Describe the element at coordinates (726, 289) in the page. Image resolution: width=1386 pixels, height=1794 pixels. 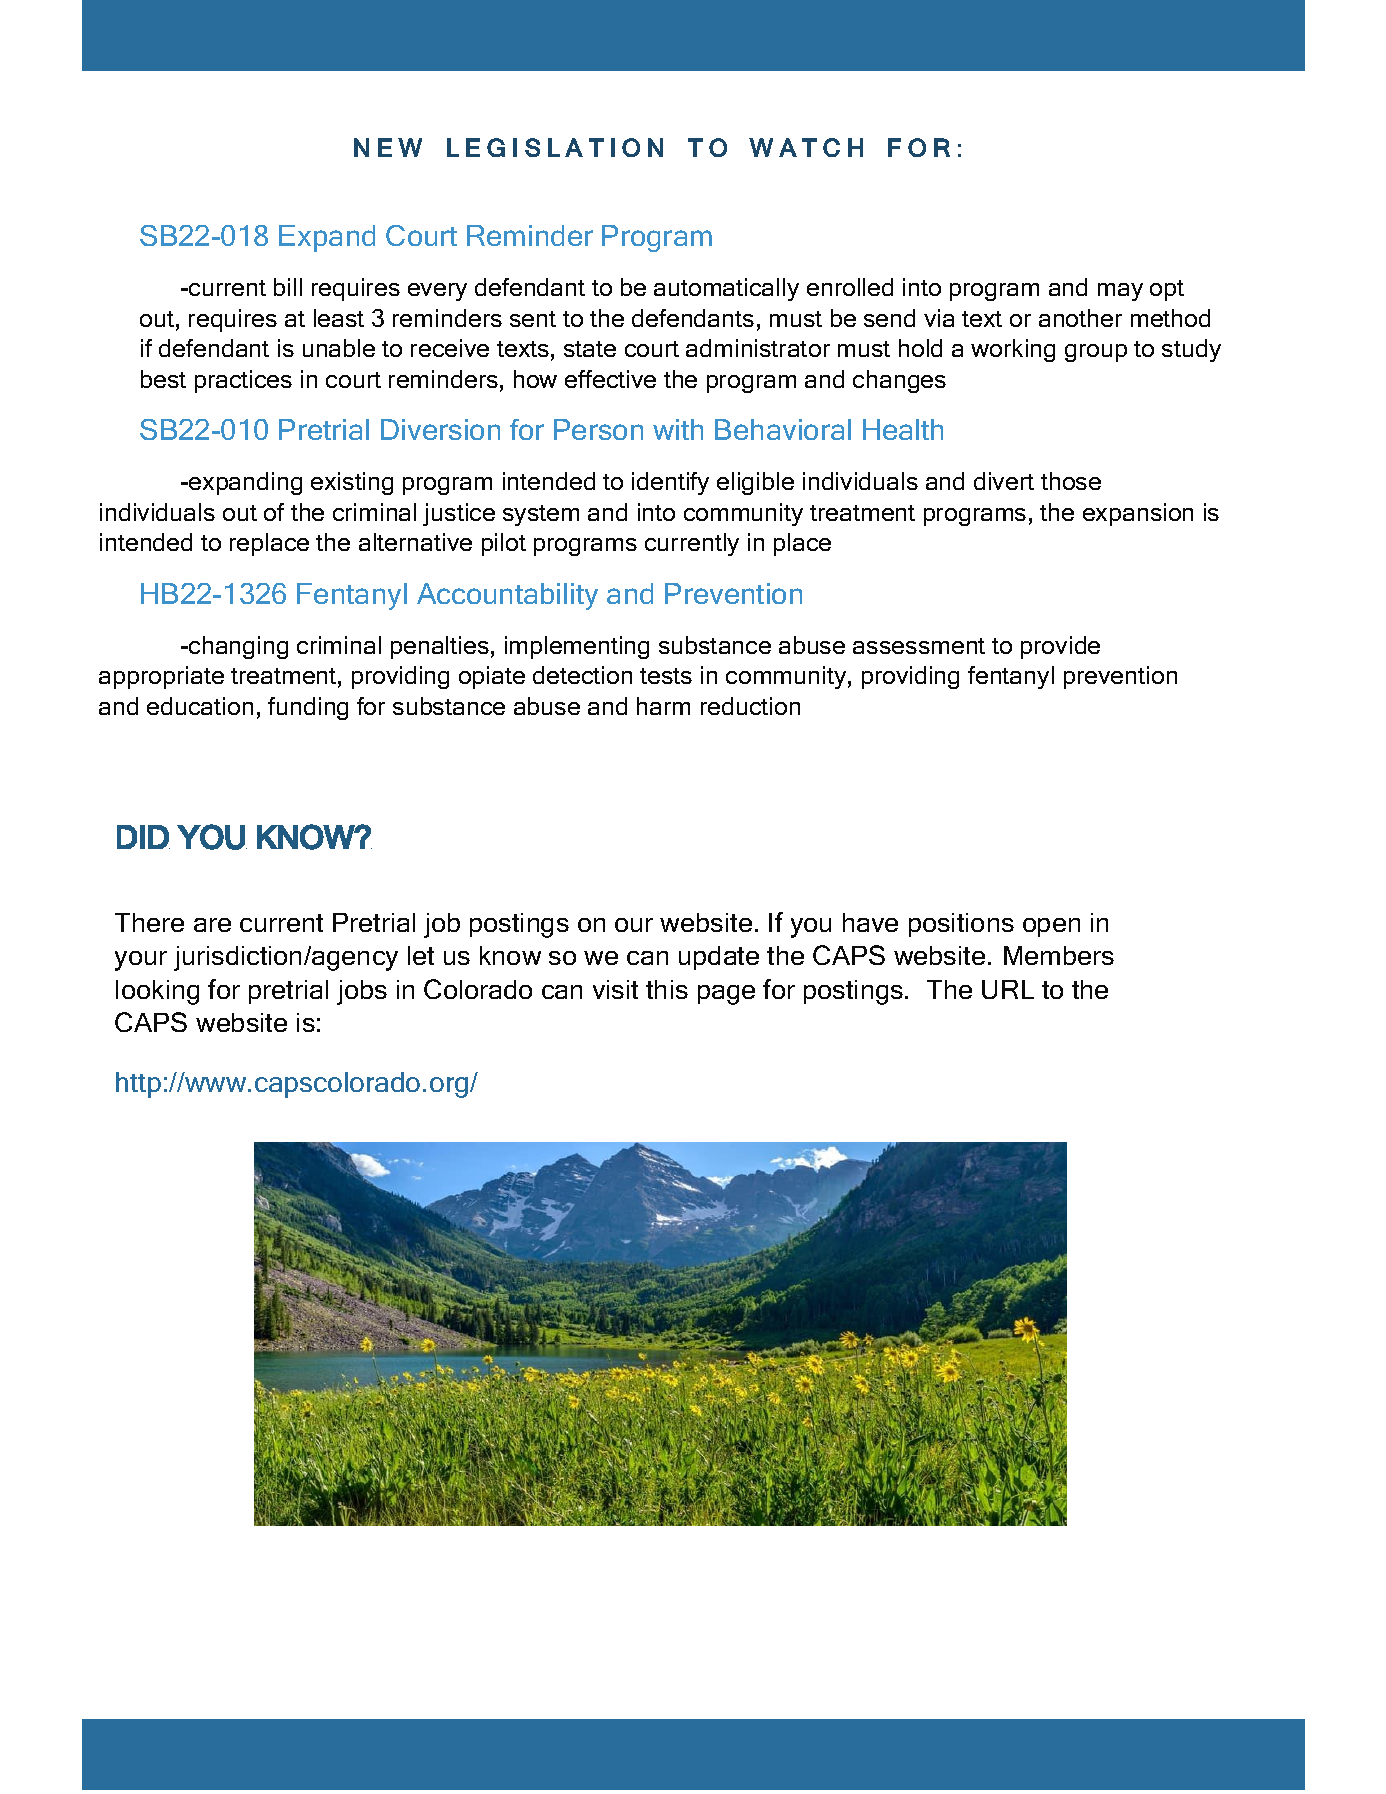
I see `automatically` at that location.
